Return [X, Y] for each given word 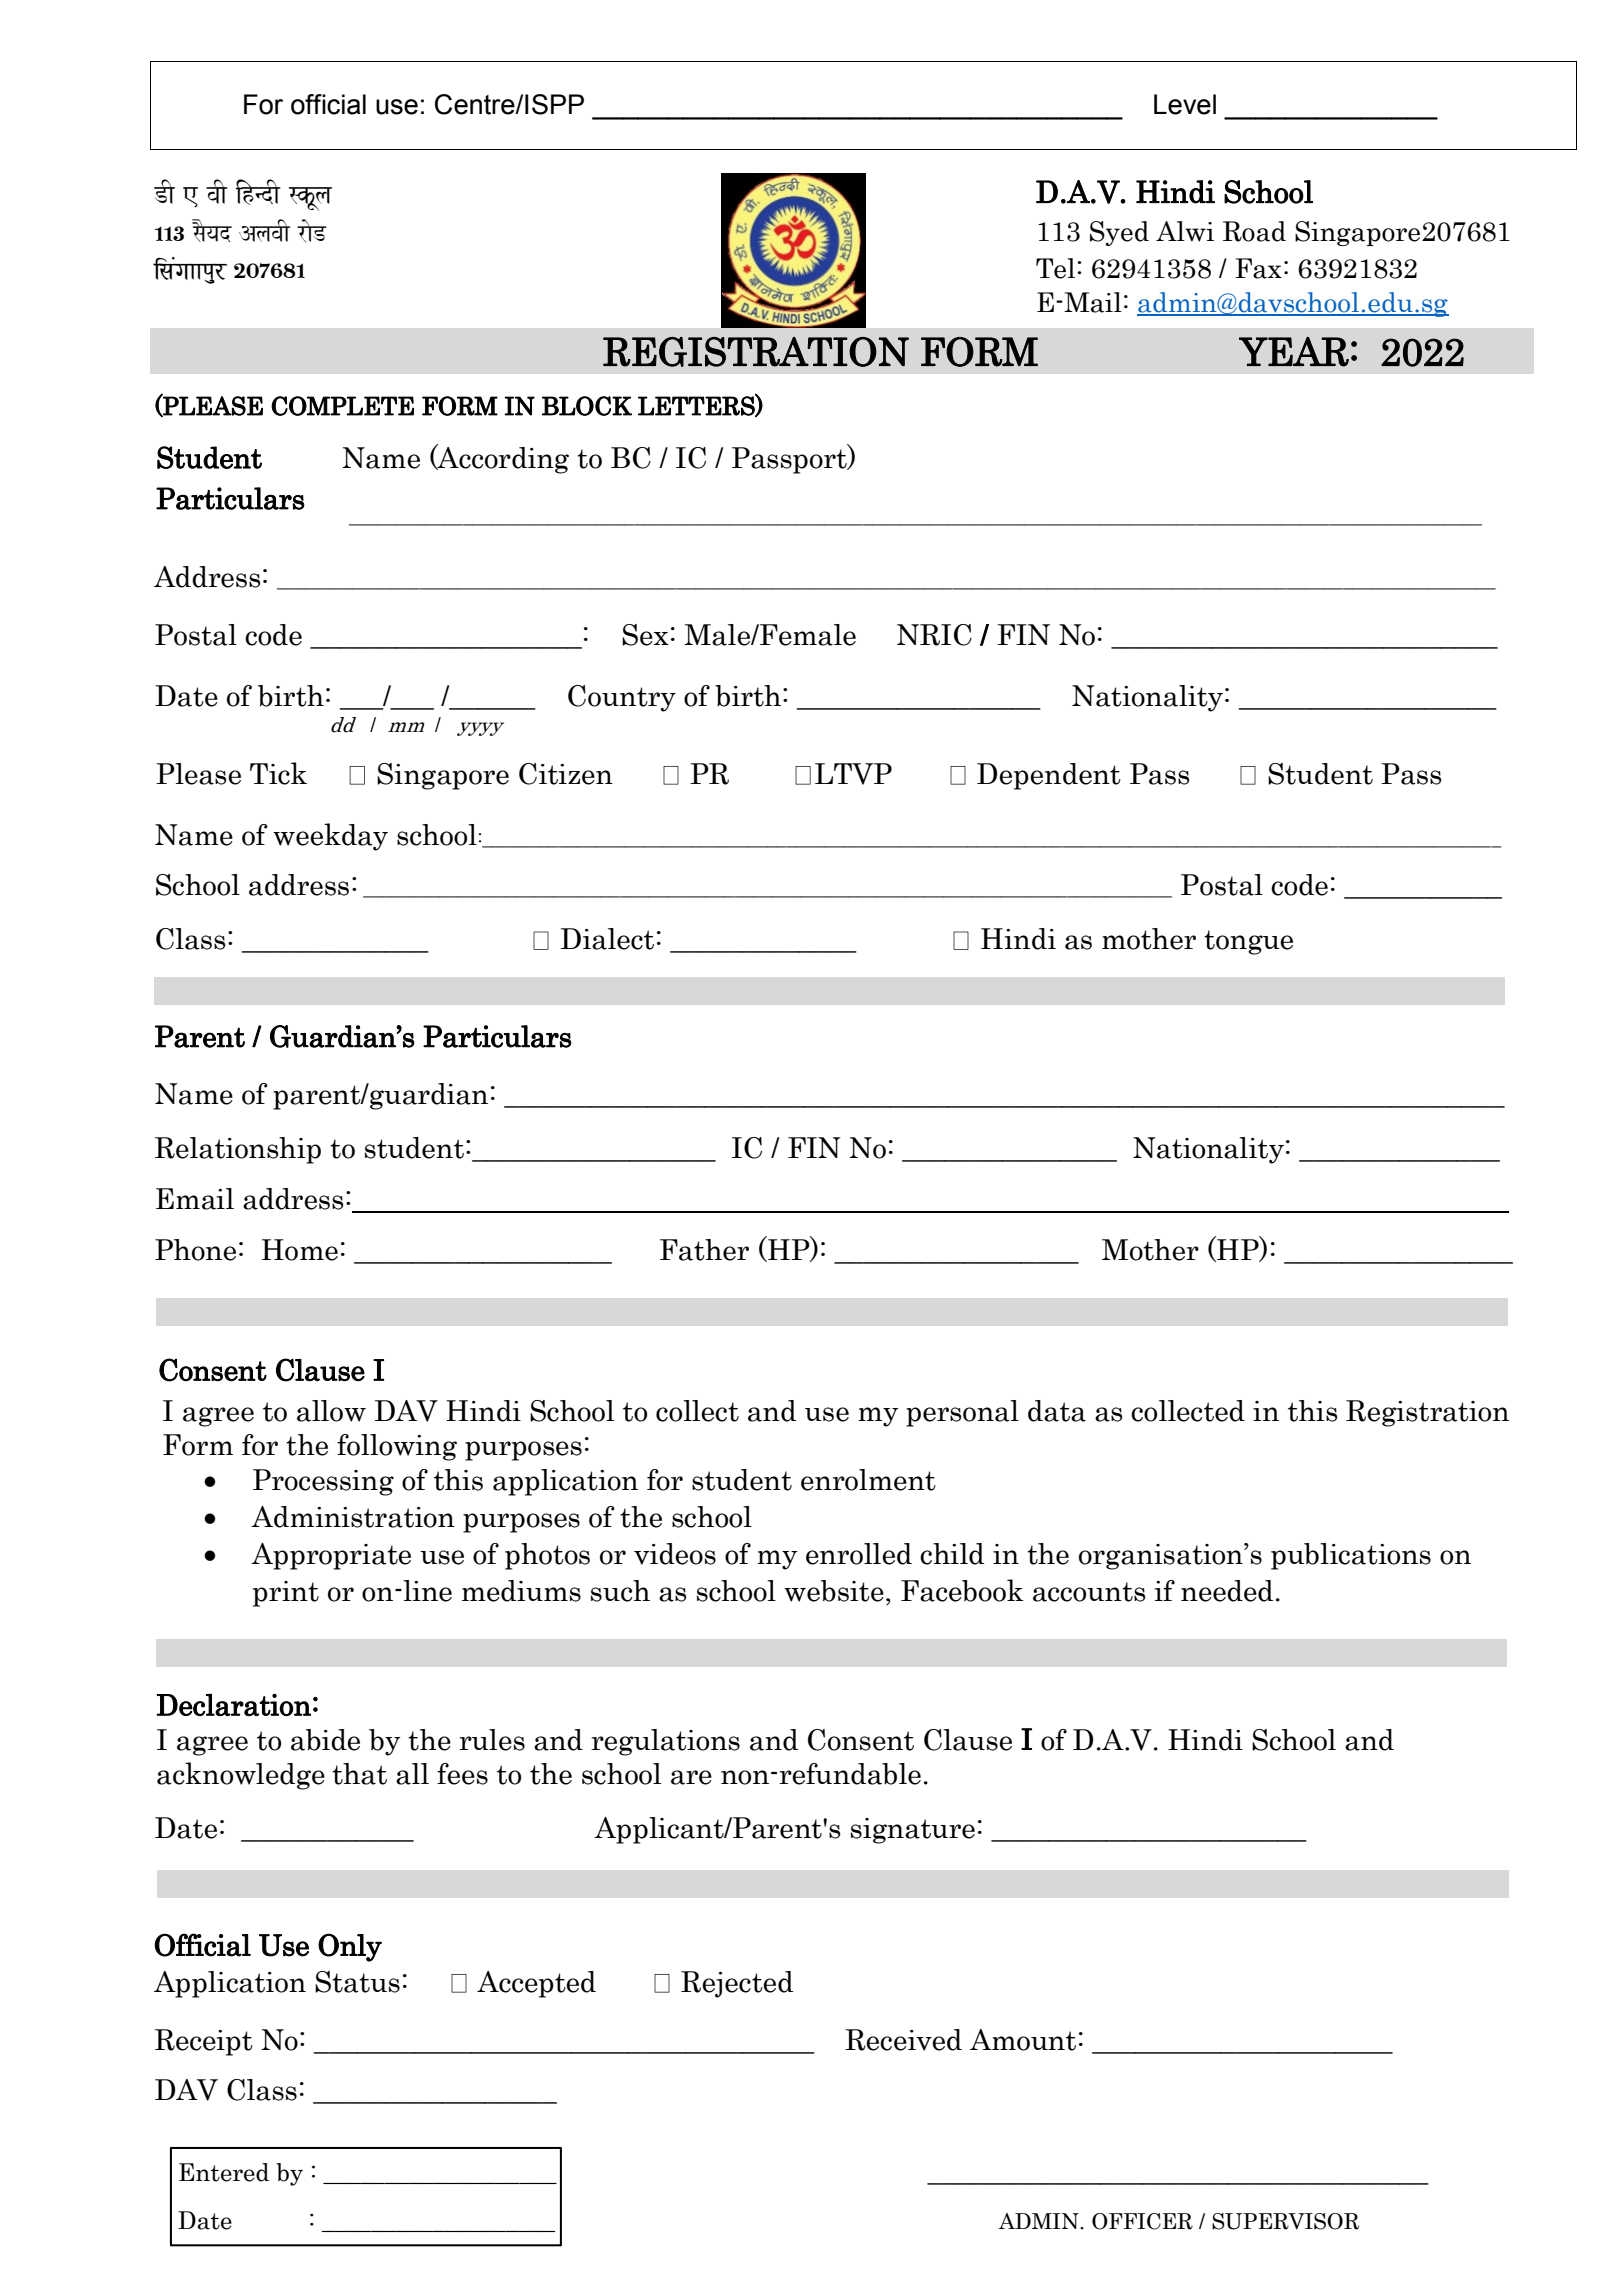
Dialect [607, 939]
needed [1227, 1591]
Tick [278, 773]
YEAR [1294, 352]
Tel [1057, 268]
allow [331, 1411]
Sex [645, 635]
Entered [224, 2172]
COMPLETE [342, 406]
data [1057, 1411]
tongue [1248, 942]
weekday [330, 837]
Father [704, 1250]
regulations [665, 1742]
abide [325, 1740]
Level [1185, 104]
